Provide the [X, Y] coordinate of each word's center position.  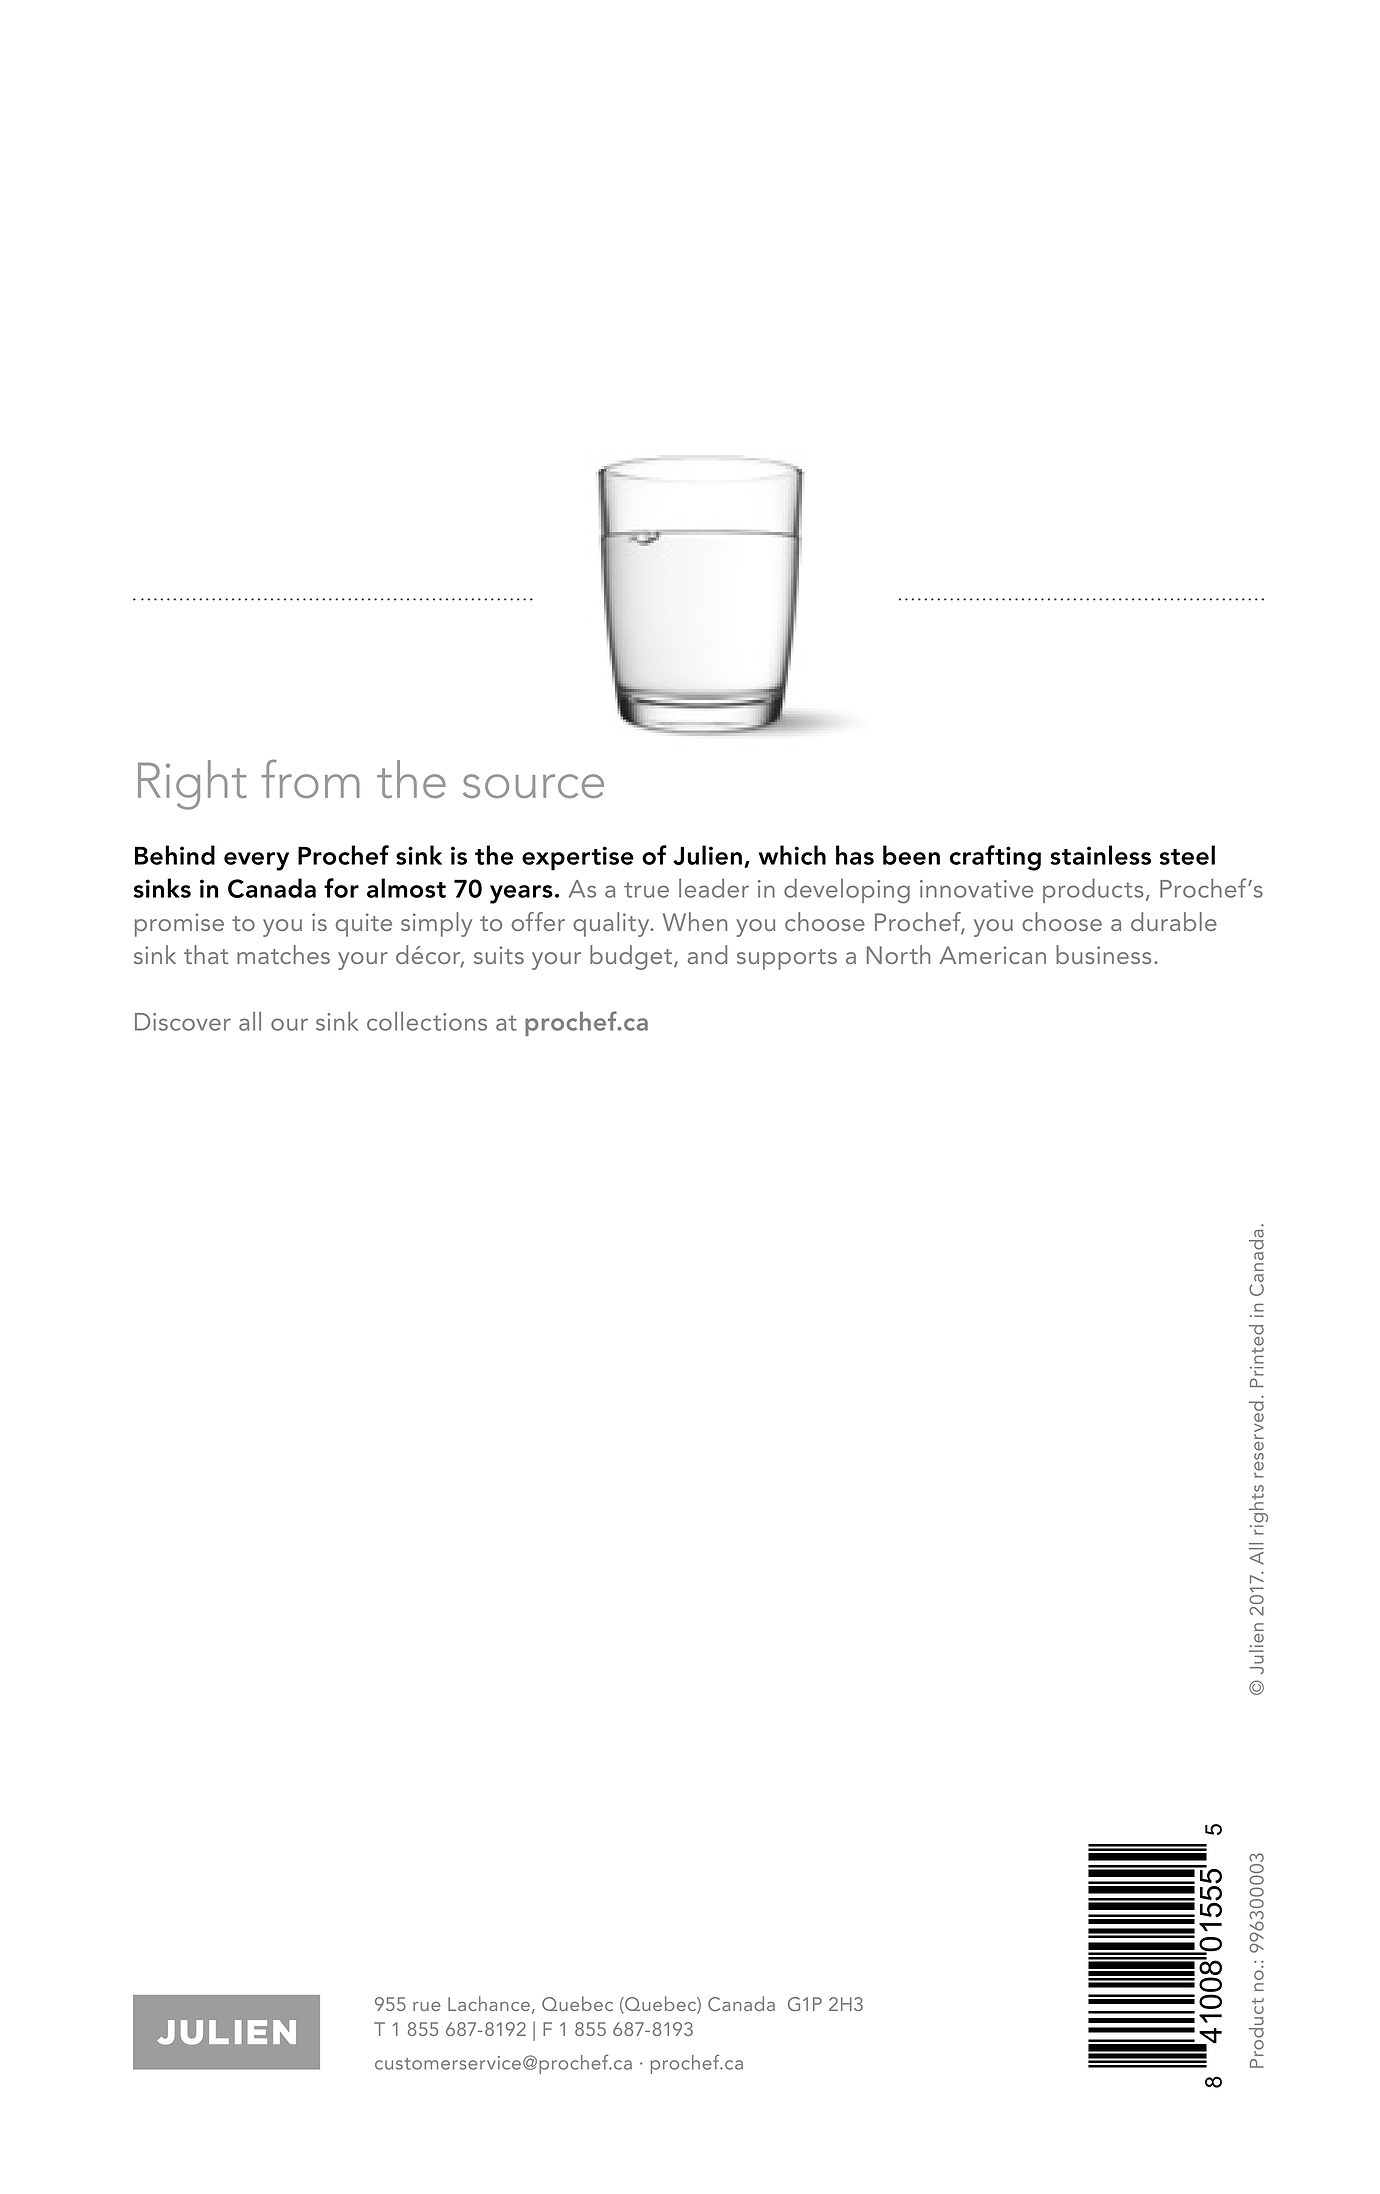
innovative [976, 889]
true [646, 890]
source [533, 786]
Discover [183, 1022]
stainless [1100, 855]
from [311, 779]
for [341, 888]
